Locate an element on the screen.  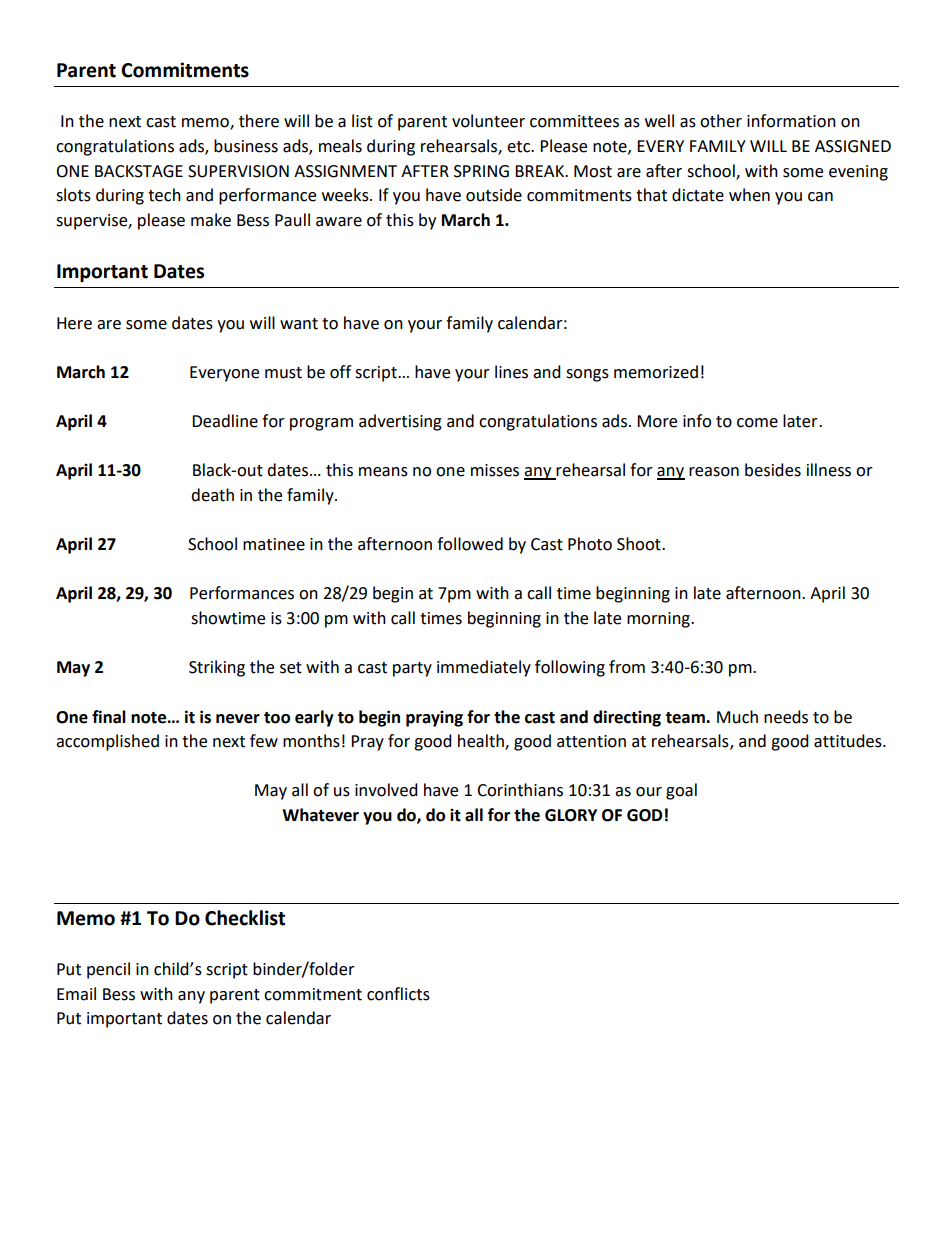
SPRING is located at coordinates (481, 171).
